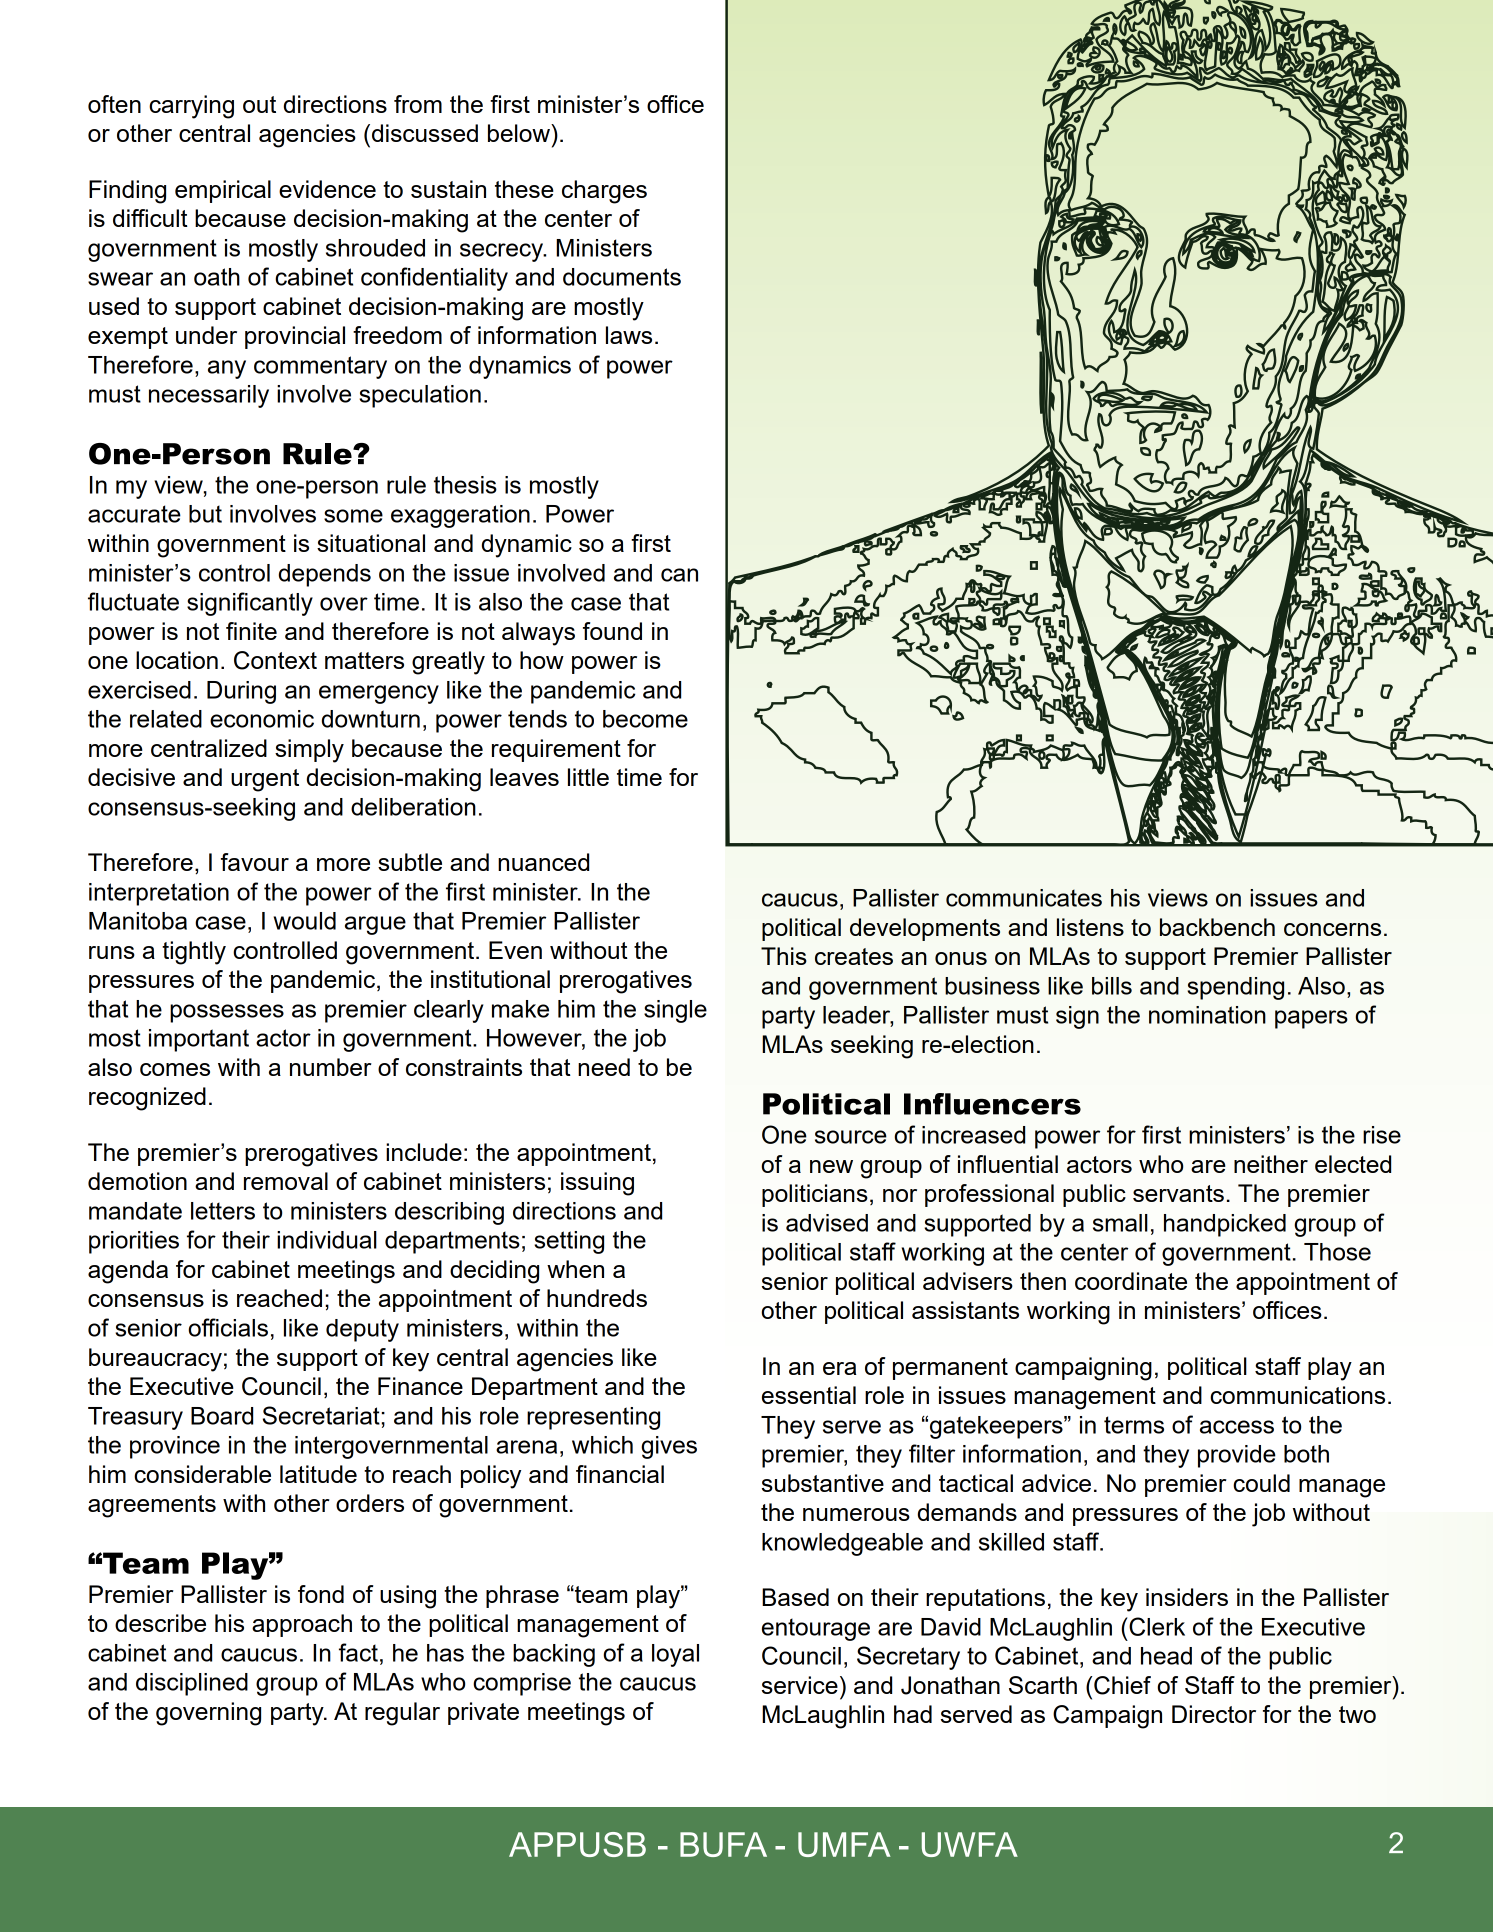  I want to click on approach, so click(302, 1625).
